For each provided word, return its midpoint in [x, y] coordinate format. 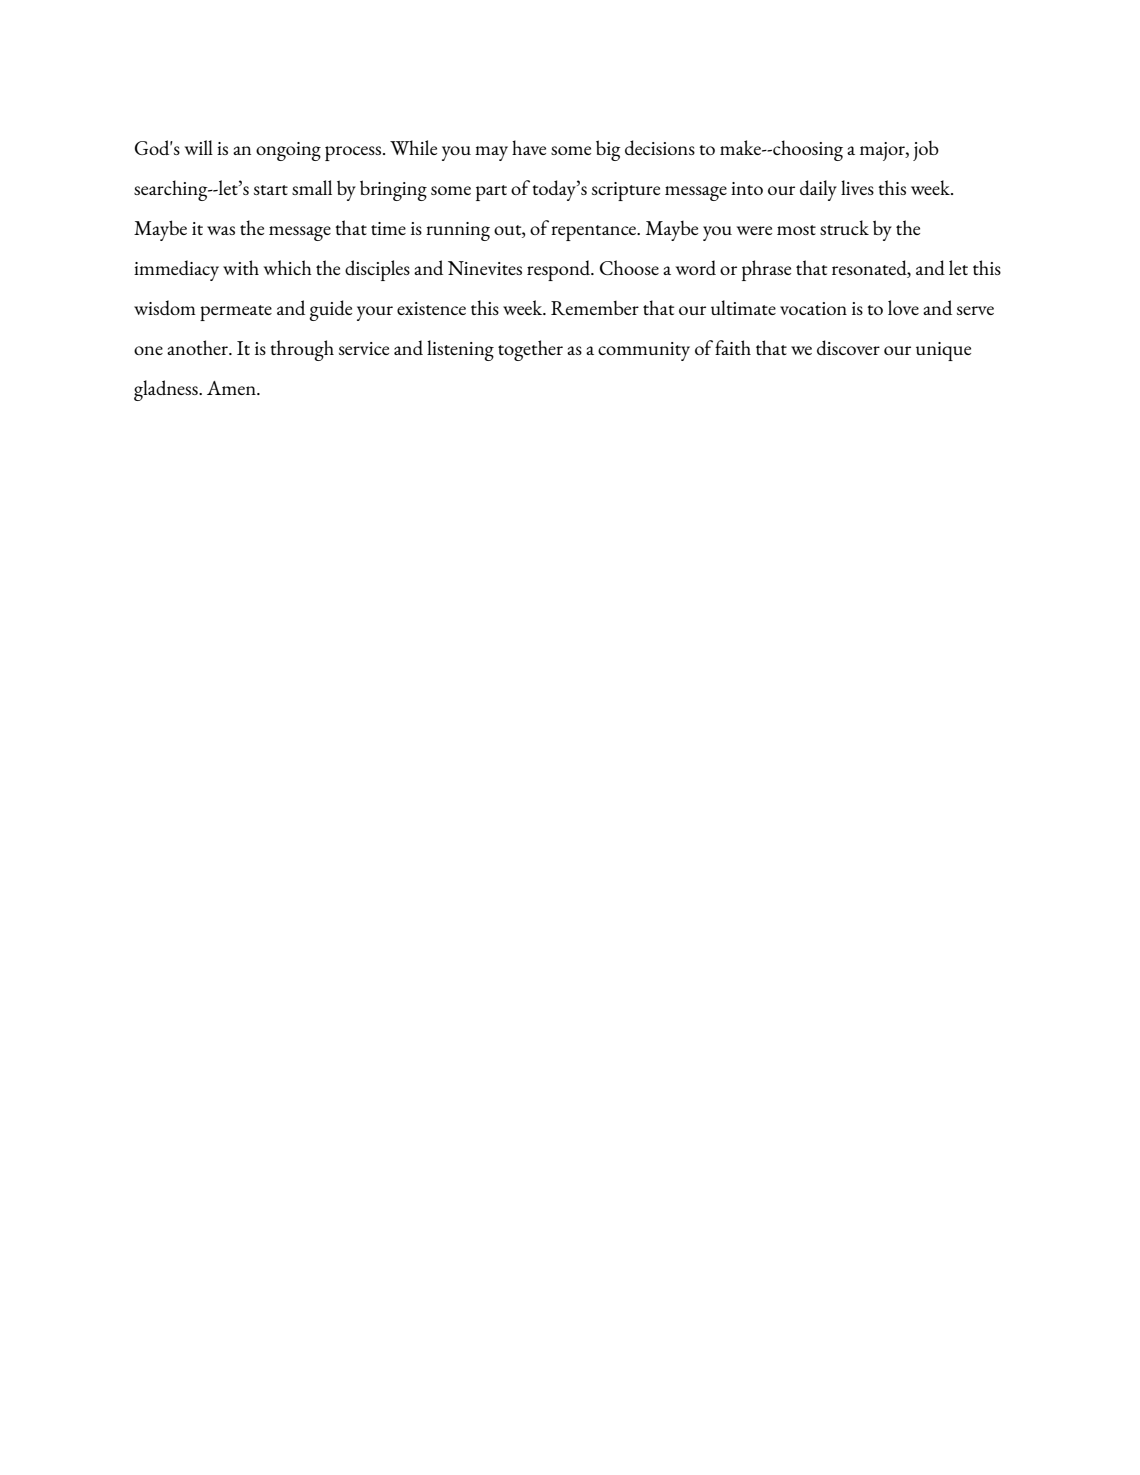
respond [560, 270]
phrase [766, 270]
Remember [595, 308]
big [608, 150]
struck [844, 227]
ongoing [288, 151]
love [903, 307]
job [926, 151]
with [241, 267]
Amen [232, 388]
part [491, 193]
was [221, 230]
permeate [236, 313]
